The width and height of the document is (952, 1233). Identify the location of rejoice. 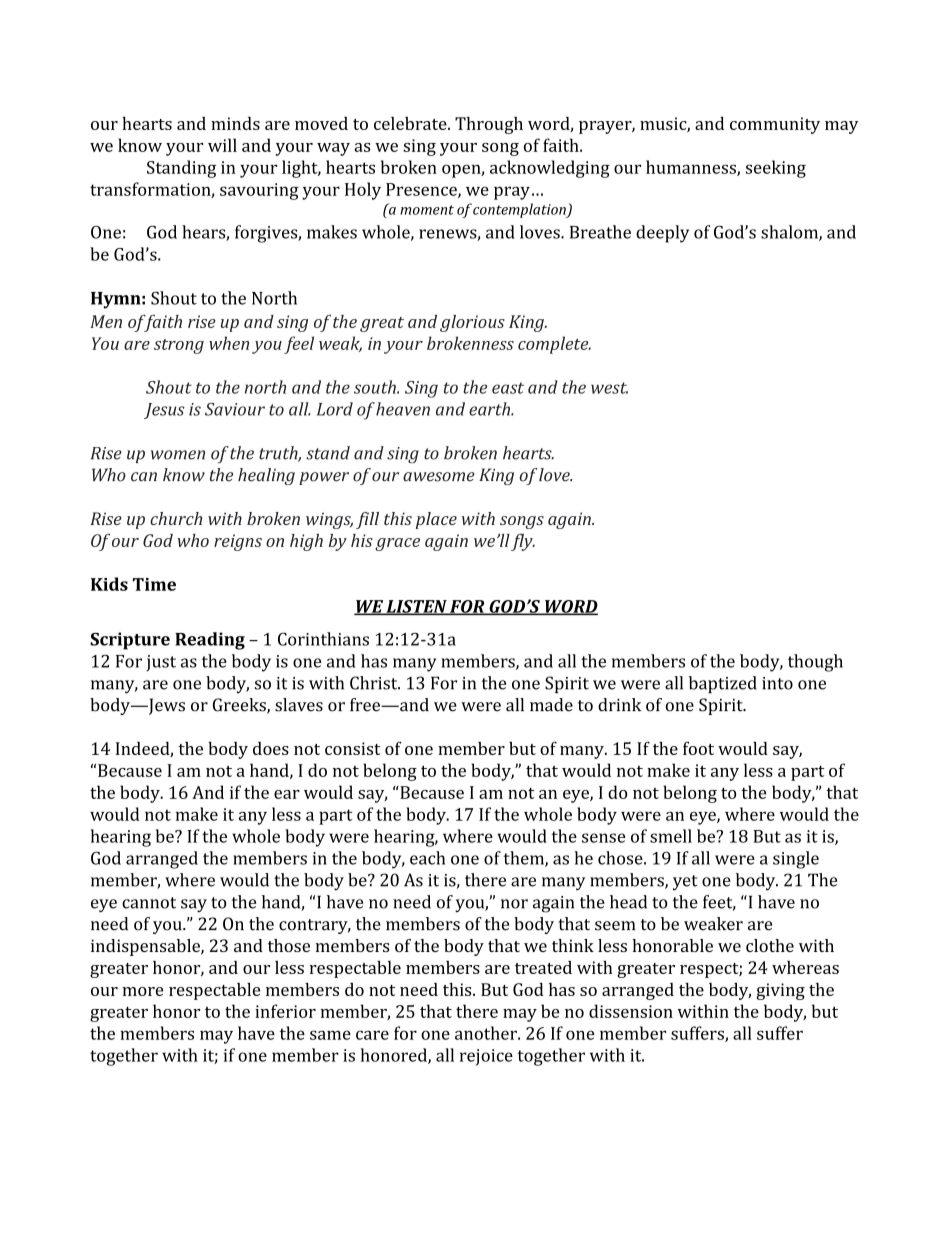
(486, 1057).
